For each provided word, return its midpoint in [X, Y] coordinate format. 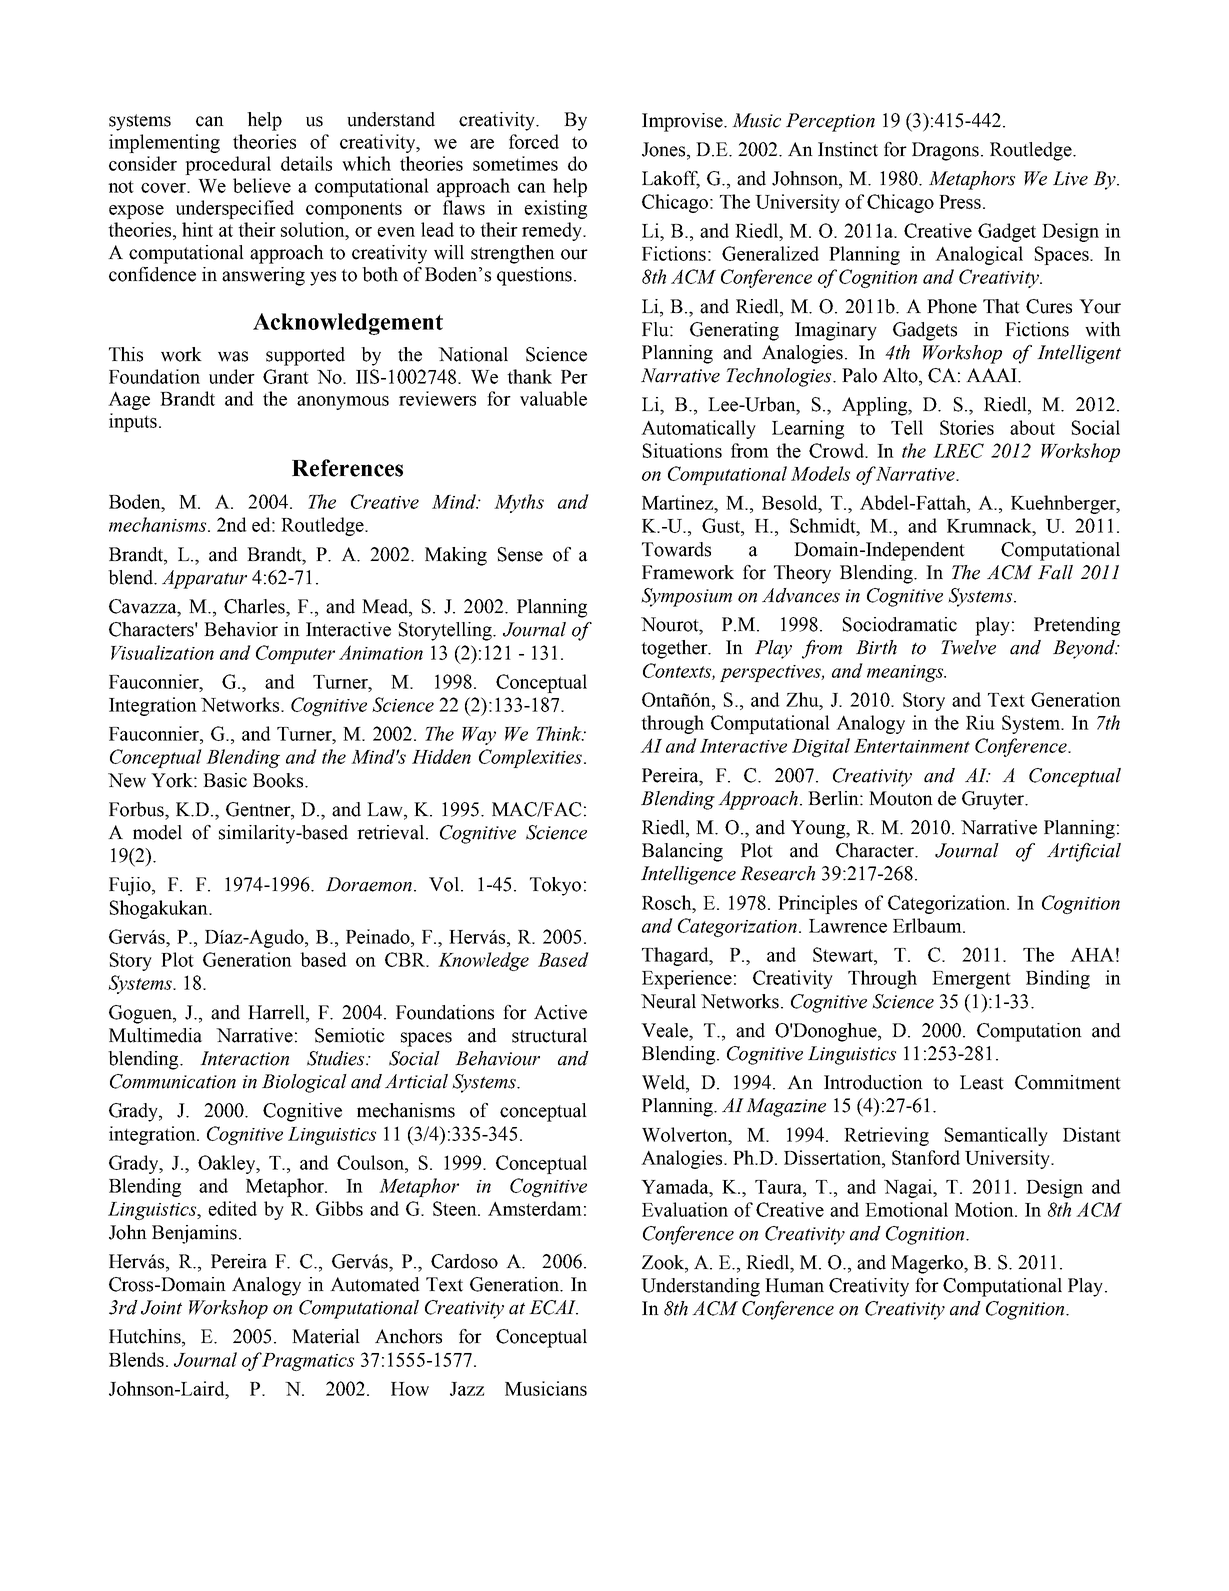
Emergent [971, 980]
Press [960, 202]
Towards [676, 549]
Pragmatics [307, 1362]
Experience [687, 979]
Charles [255, 606]
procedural [228, 165]
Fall [1055, 572]
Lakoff [671, 179]
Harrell [277, 1013]
